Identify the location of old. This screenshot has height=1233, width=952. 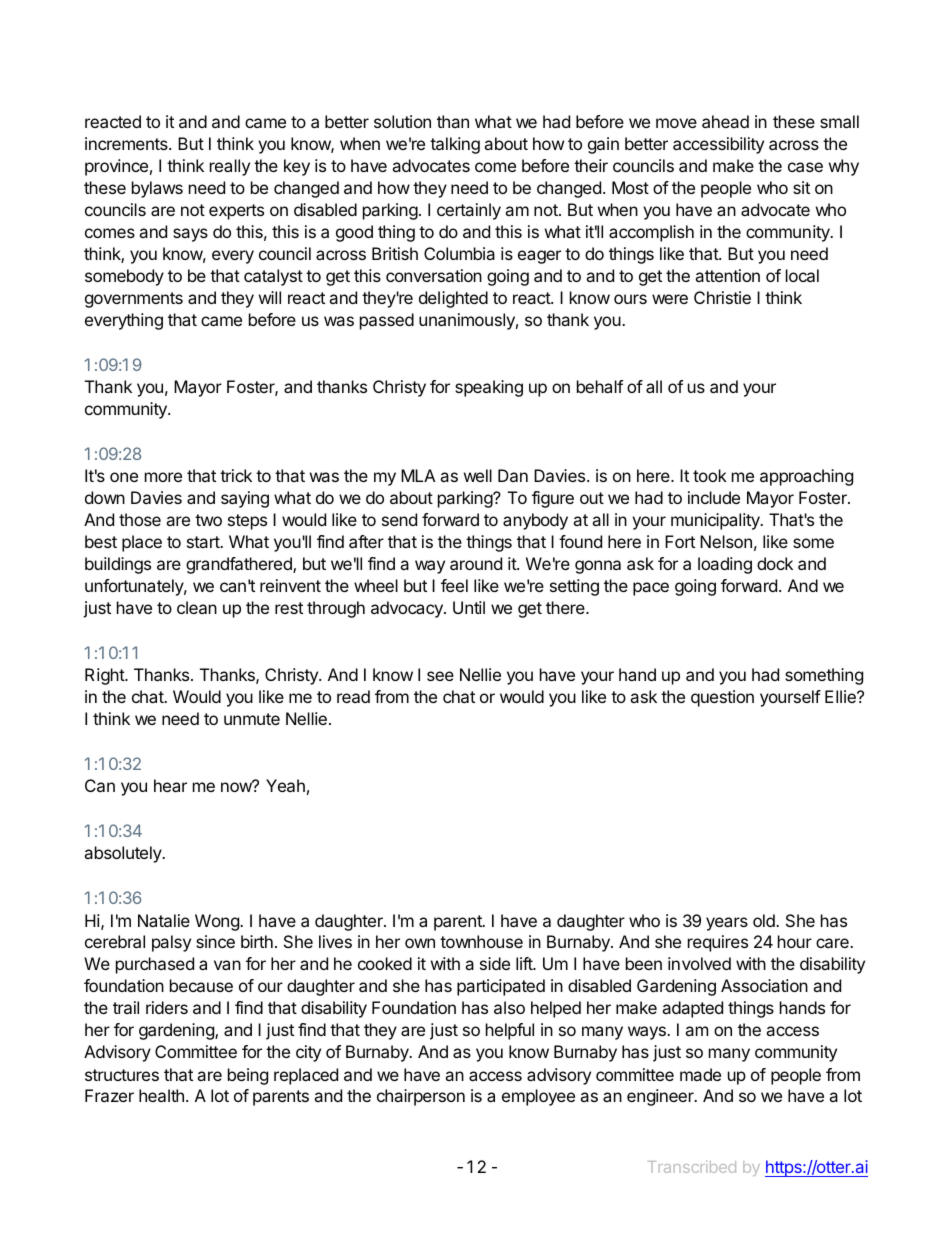
(765, 920).
